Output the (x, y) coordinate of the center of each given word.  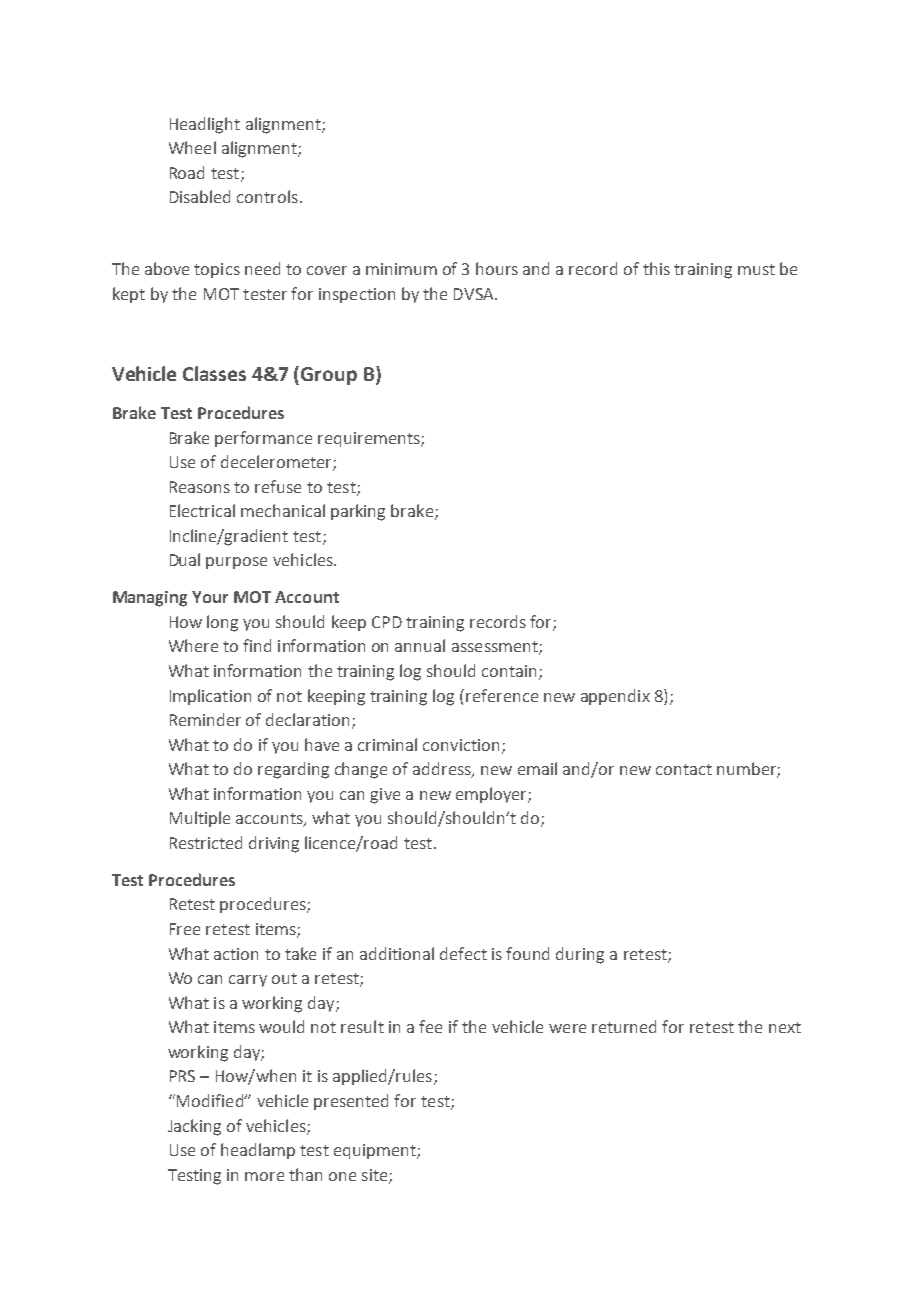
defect (463, 953)
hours (497, 268)
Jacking (194, 1127)
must (756, 269)
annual (420, 645)
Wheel (192, 147)
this (656, 268)
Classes (214, 373)
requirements (370, 439)
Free (185, 929)
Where (193, 645)
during (580, 955)
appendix (615, 697)
